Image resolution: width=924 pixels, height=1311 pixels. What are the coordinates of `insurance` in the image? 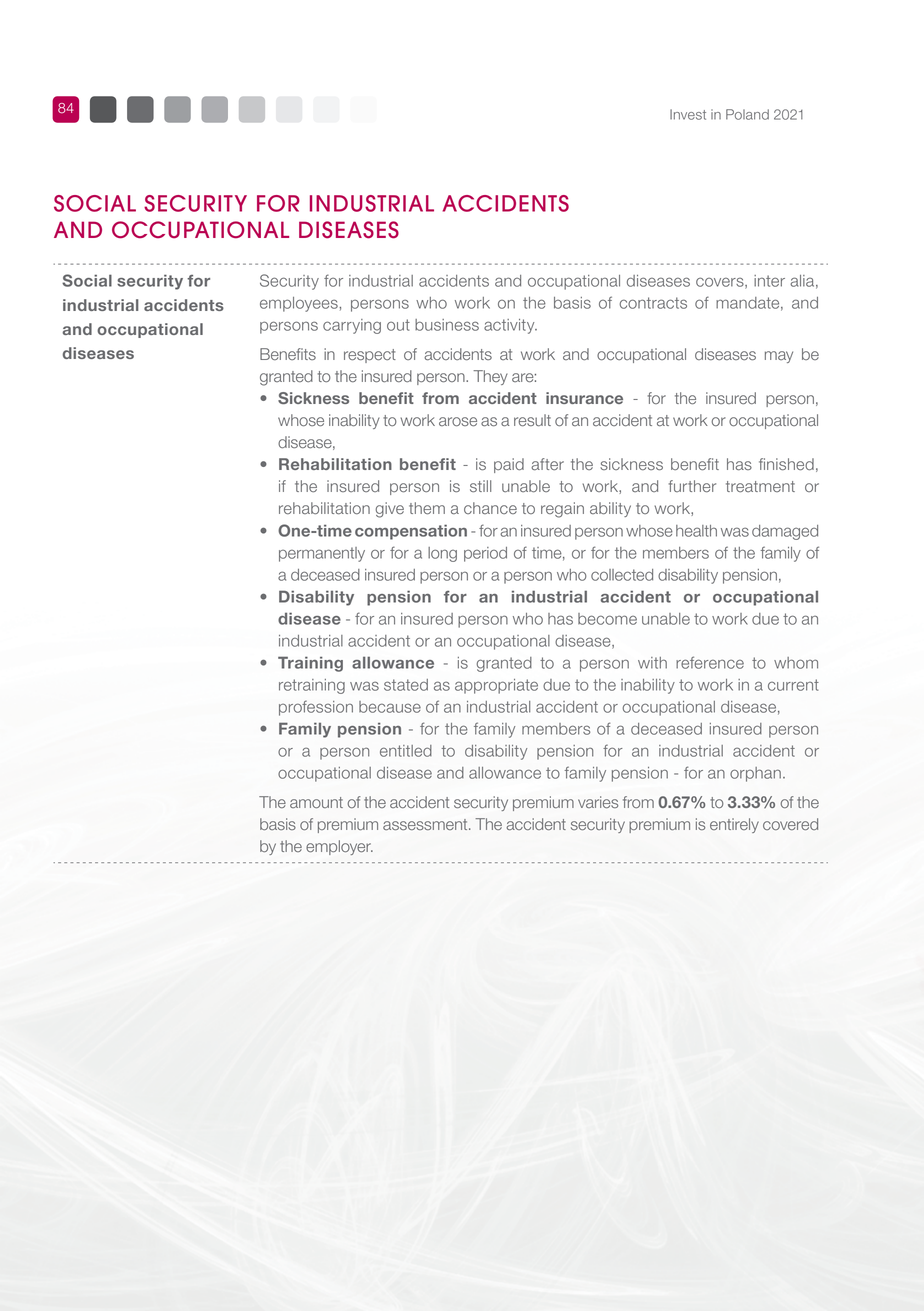 It's located at (584, 398).
